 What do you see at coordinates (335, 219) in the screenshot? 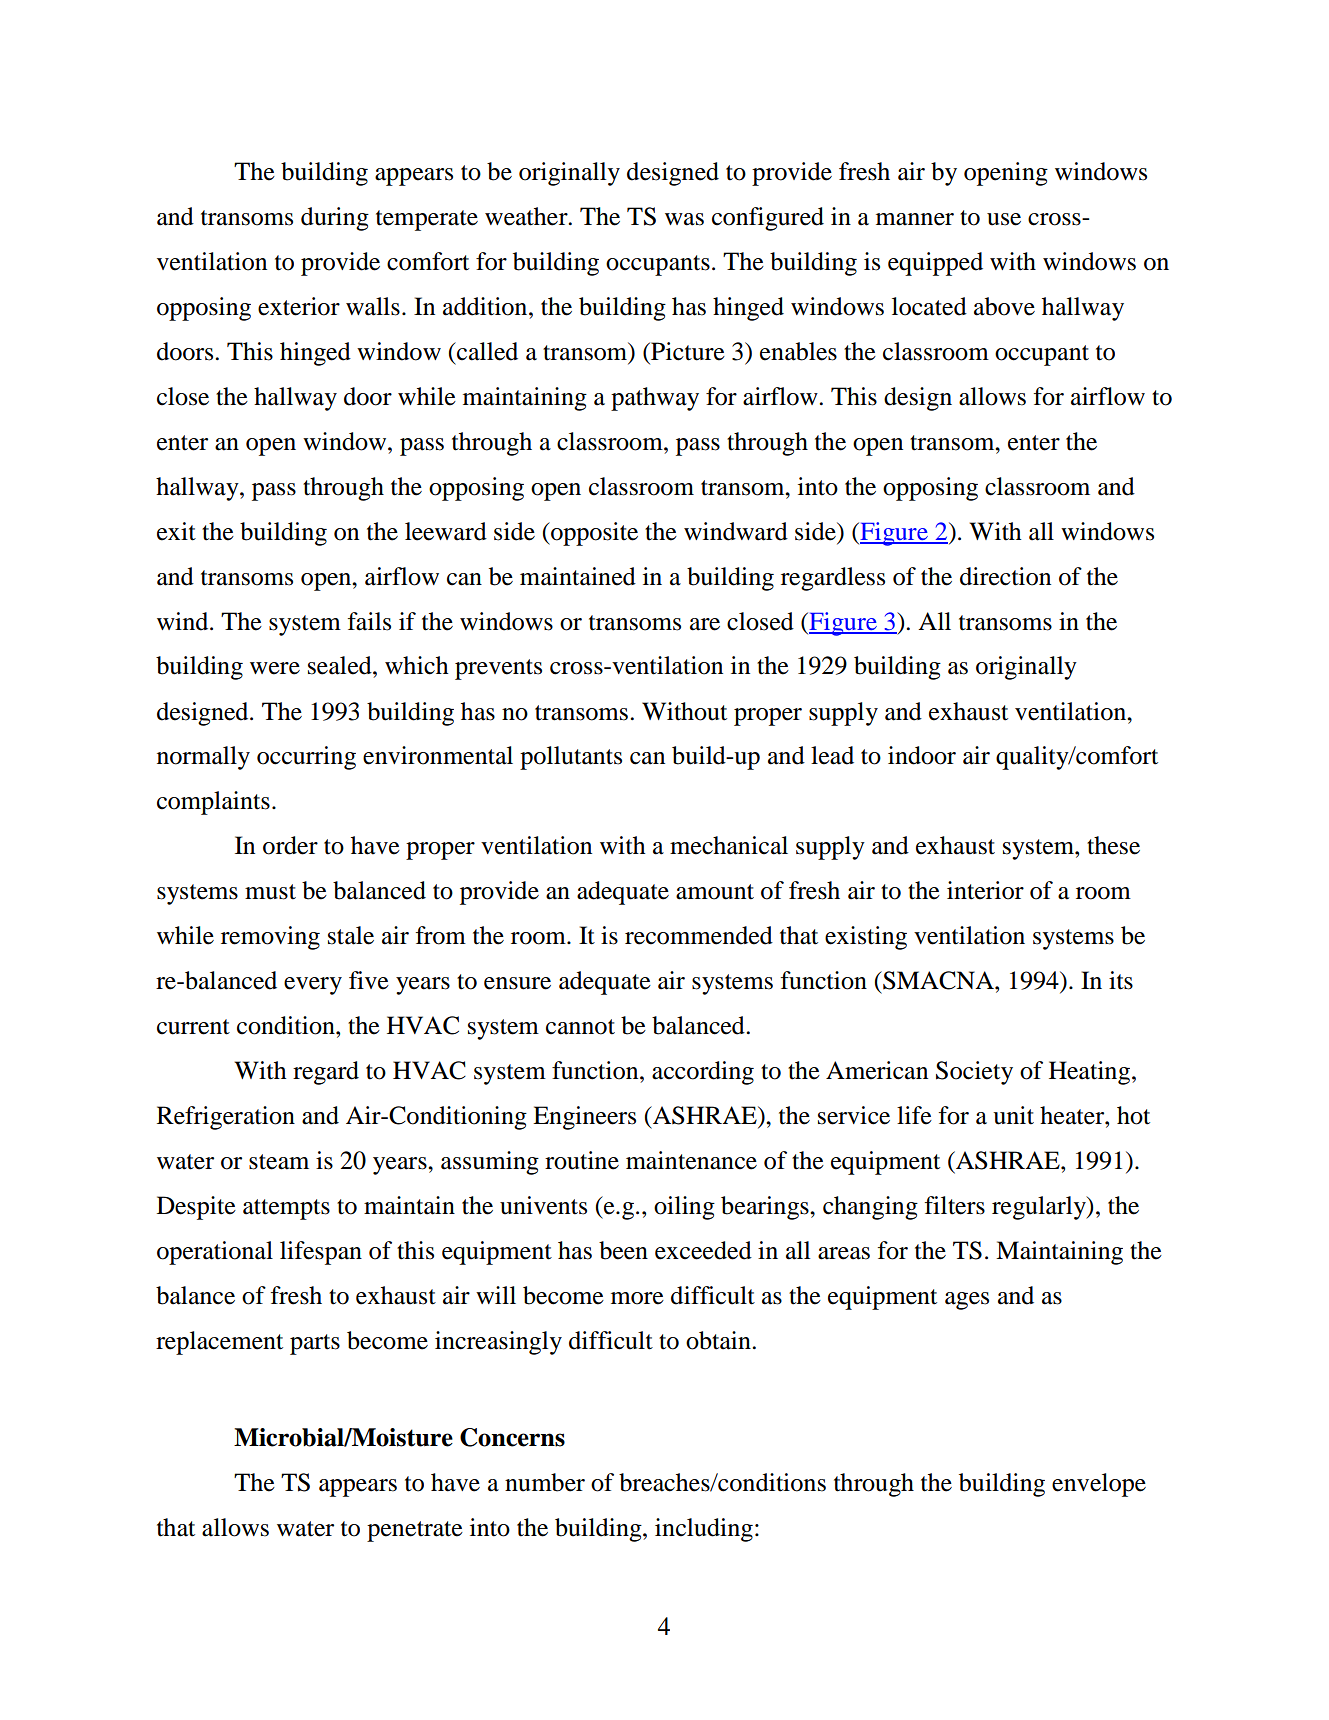
I see `during` at bounding box center [335, 219].
